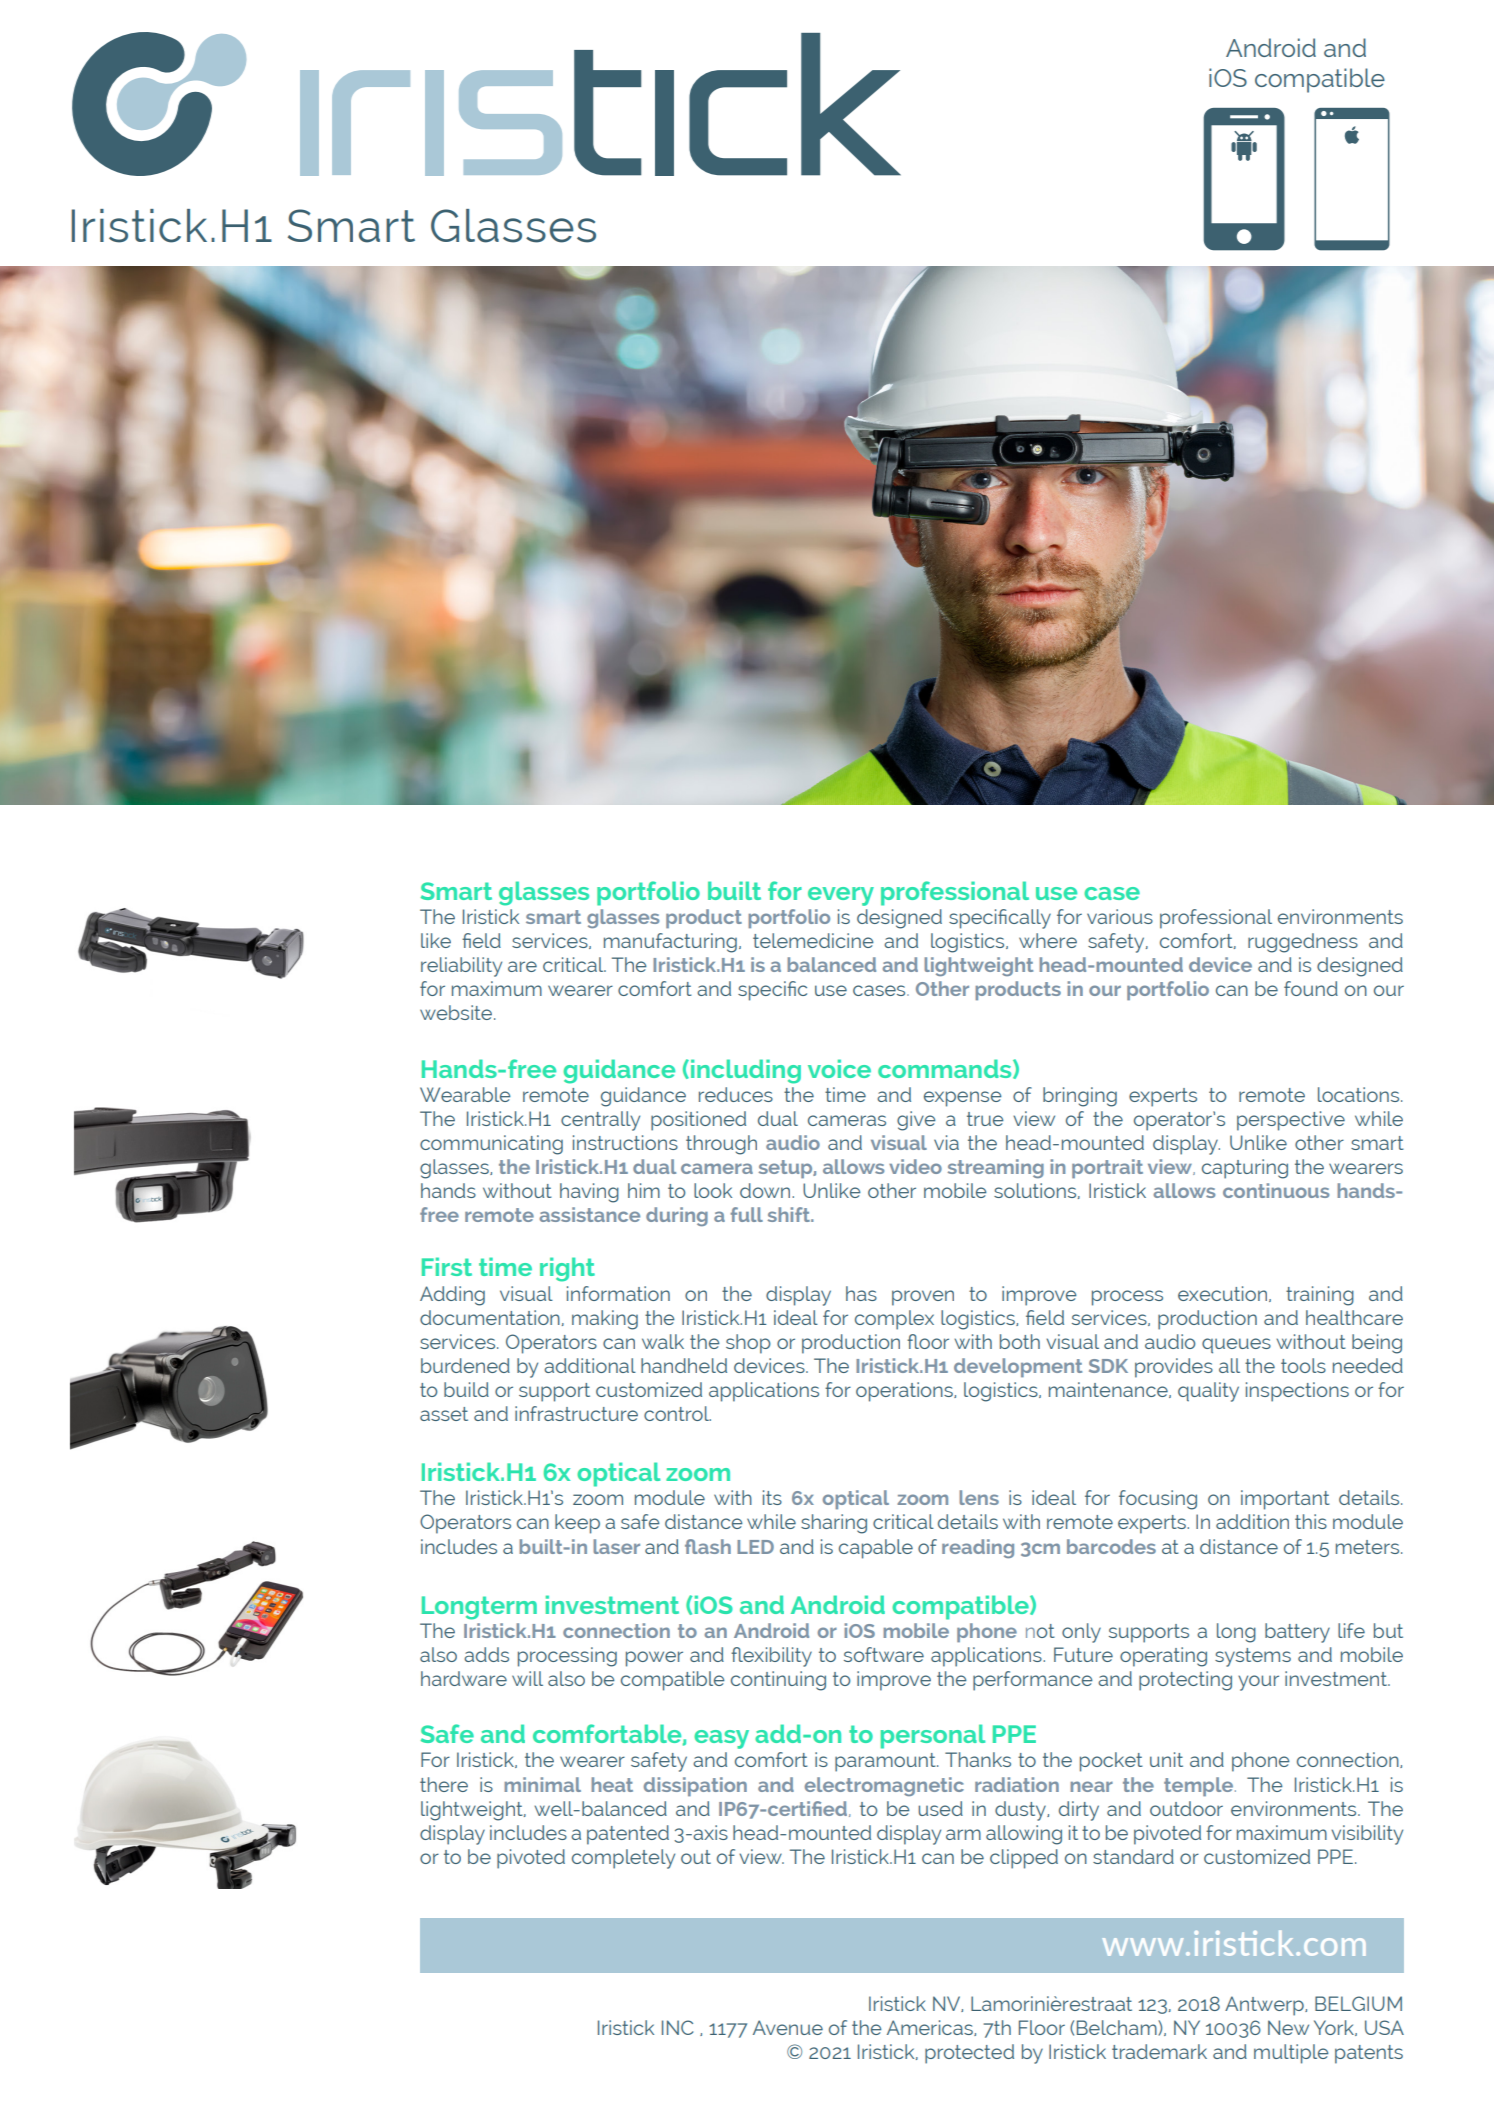 This screenshot has height=2113, width=1494. Describe the element at coordinates (461, 967) in the screenshot. I see `reliability` at that location.
